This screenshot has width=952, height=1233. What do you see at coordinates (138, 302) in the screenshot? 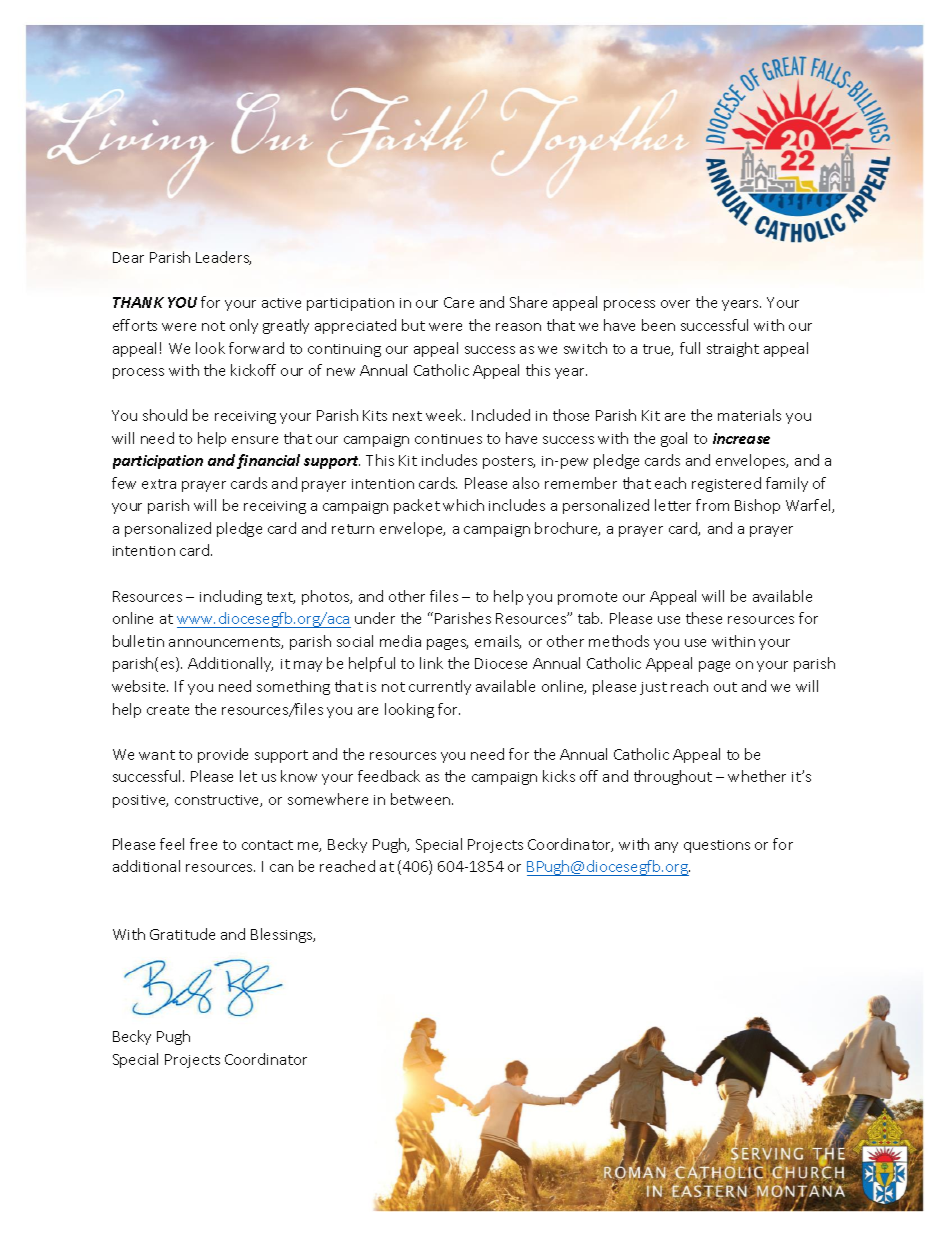
I see `THANK` at bounding box center [138, 302].
